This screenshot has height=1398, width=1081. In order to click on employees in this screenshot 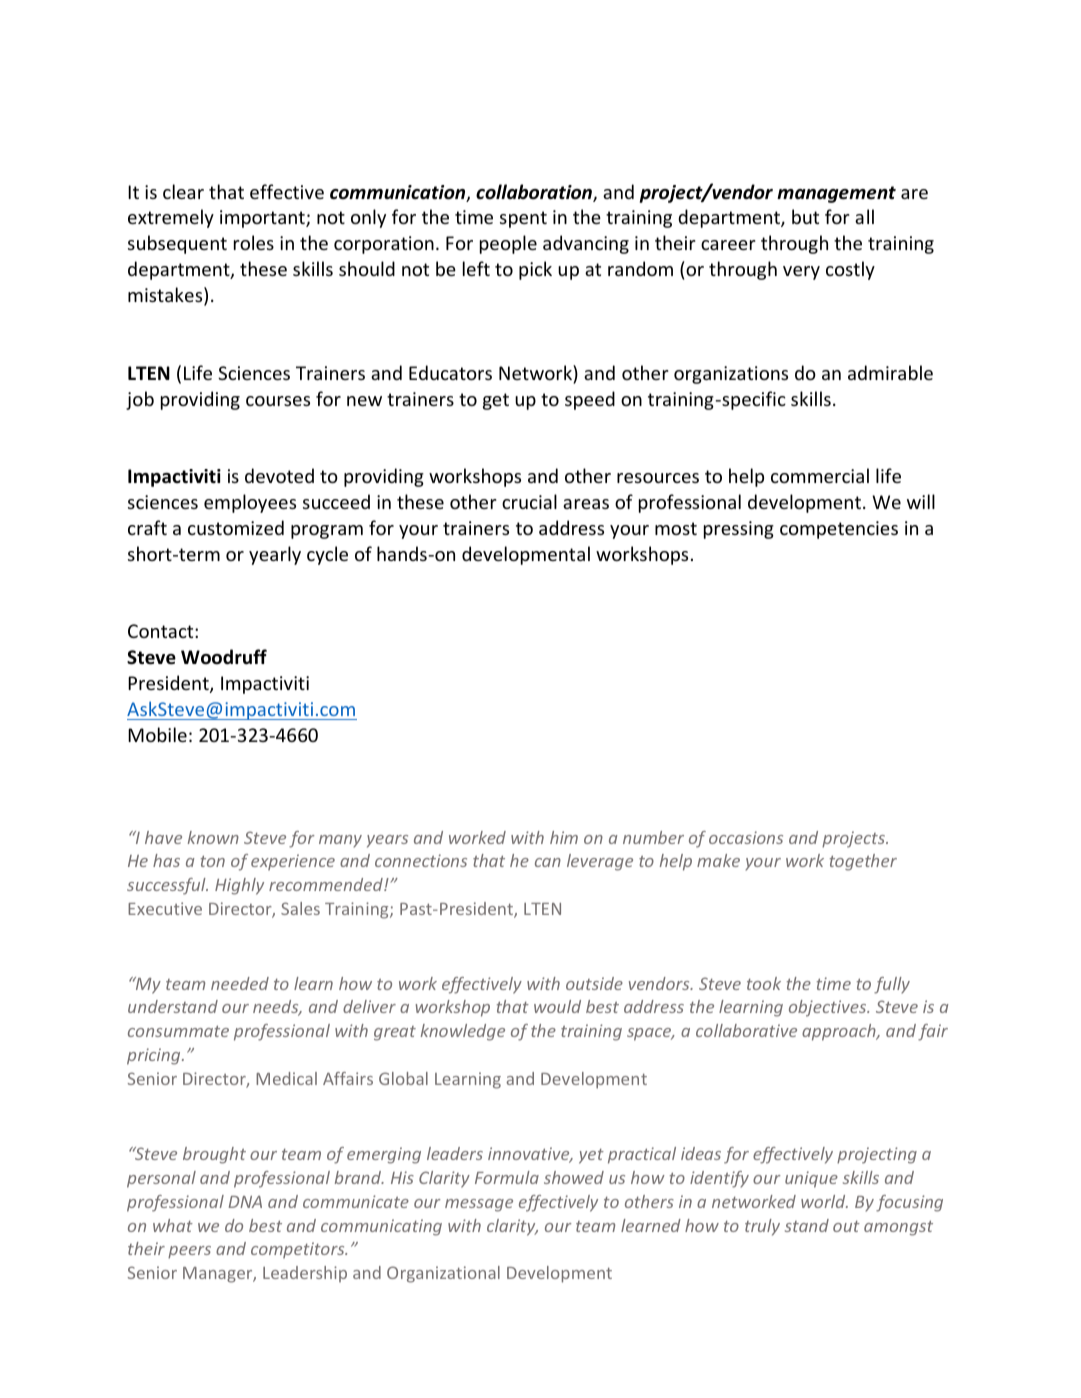, I will do `click(250, 503)`.
